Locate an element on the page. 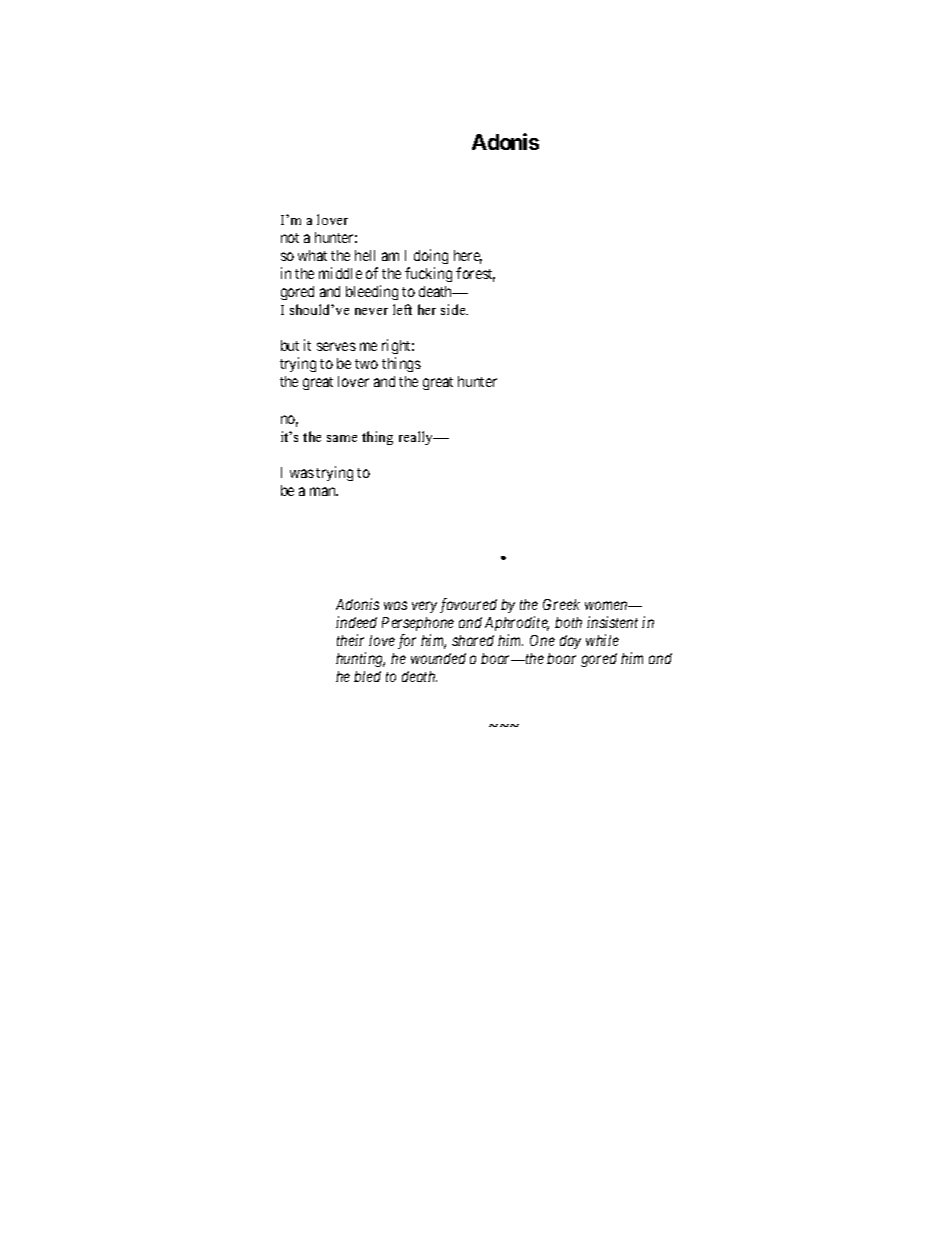  forest is located at coordinates (475, 274).
